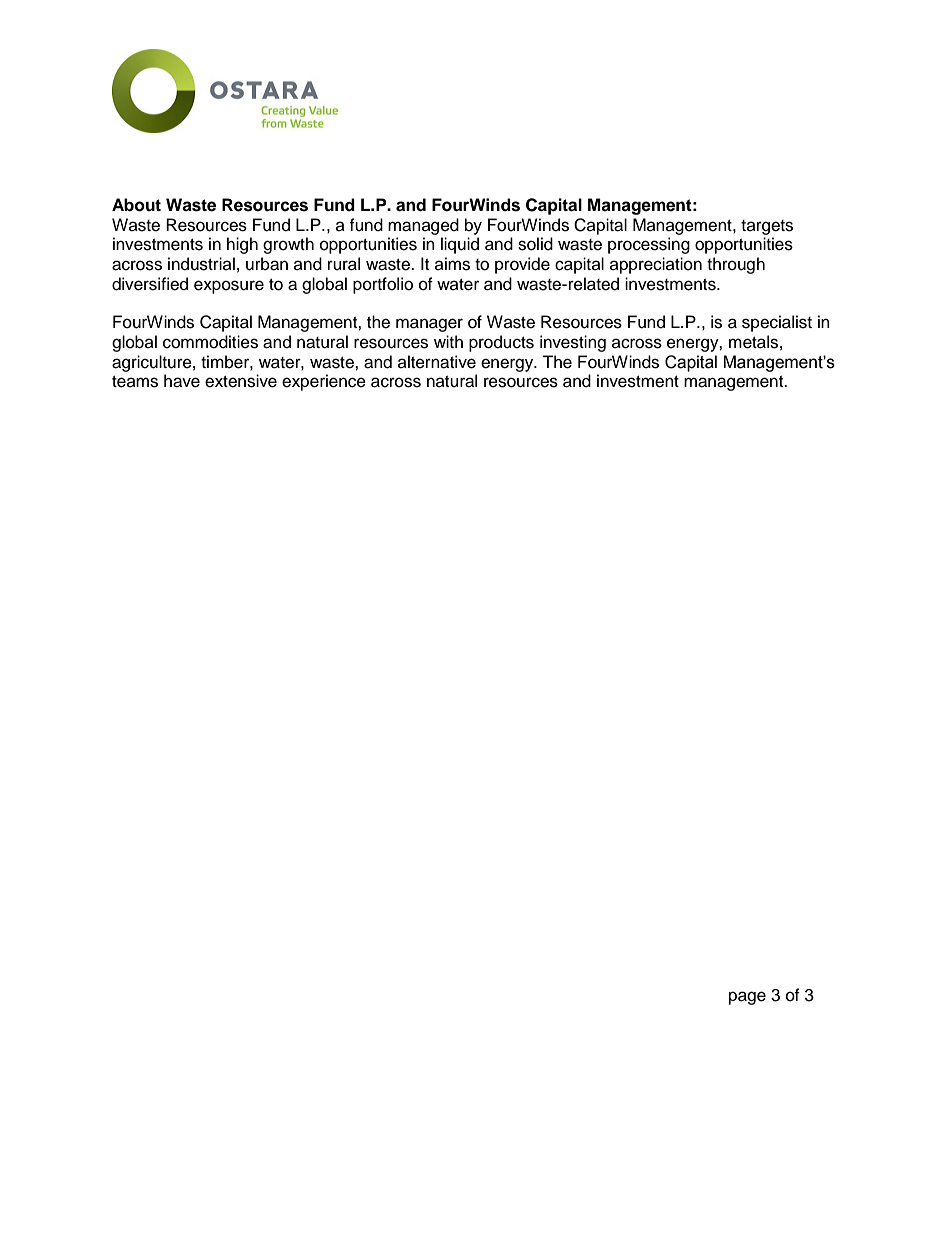 This page has width=952, height=1233. I want to click on page, so click(747, 998).
